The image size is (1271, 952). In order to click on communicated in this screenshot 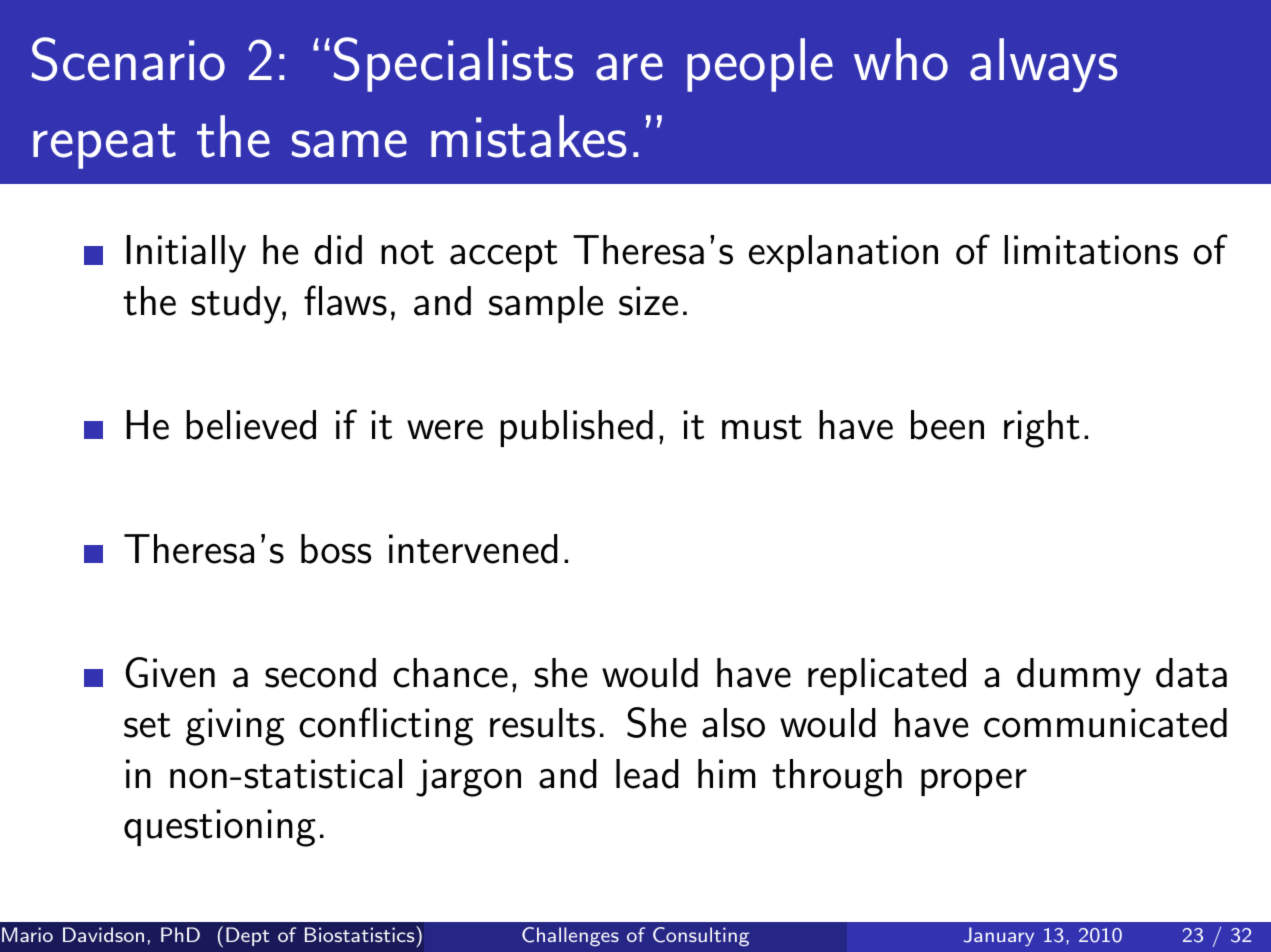, I will do `click(1105, 723)`.
